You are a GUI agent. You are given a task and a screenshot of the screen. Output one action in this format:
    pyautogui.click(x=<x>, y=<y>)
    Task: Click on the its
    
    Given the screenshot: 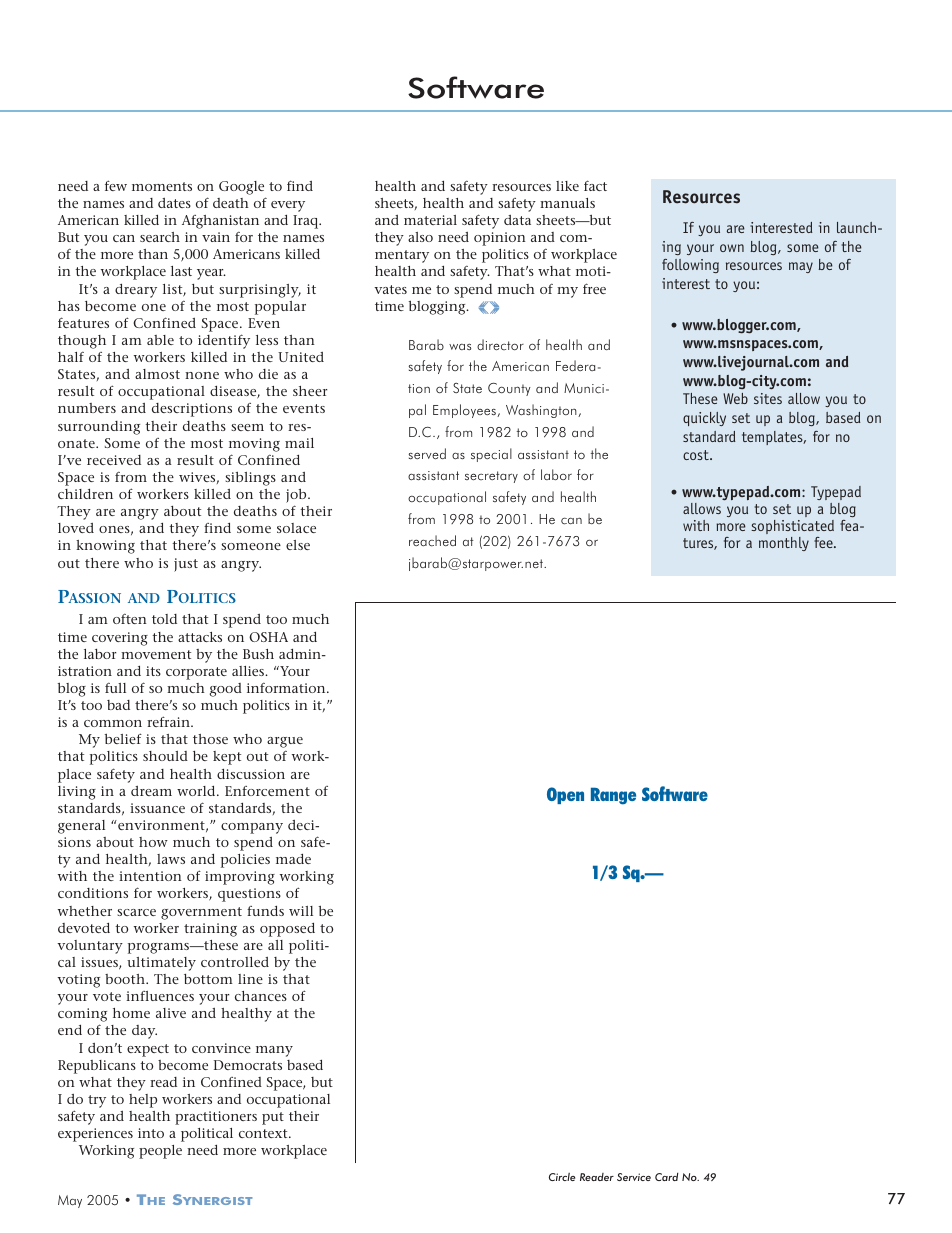 What is the action you would take?
    pyautogui.click(x=153, y=671)
